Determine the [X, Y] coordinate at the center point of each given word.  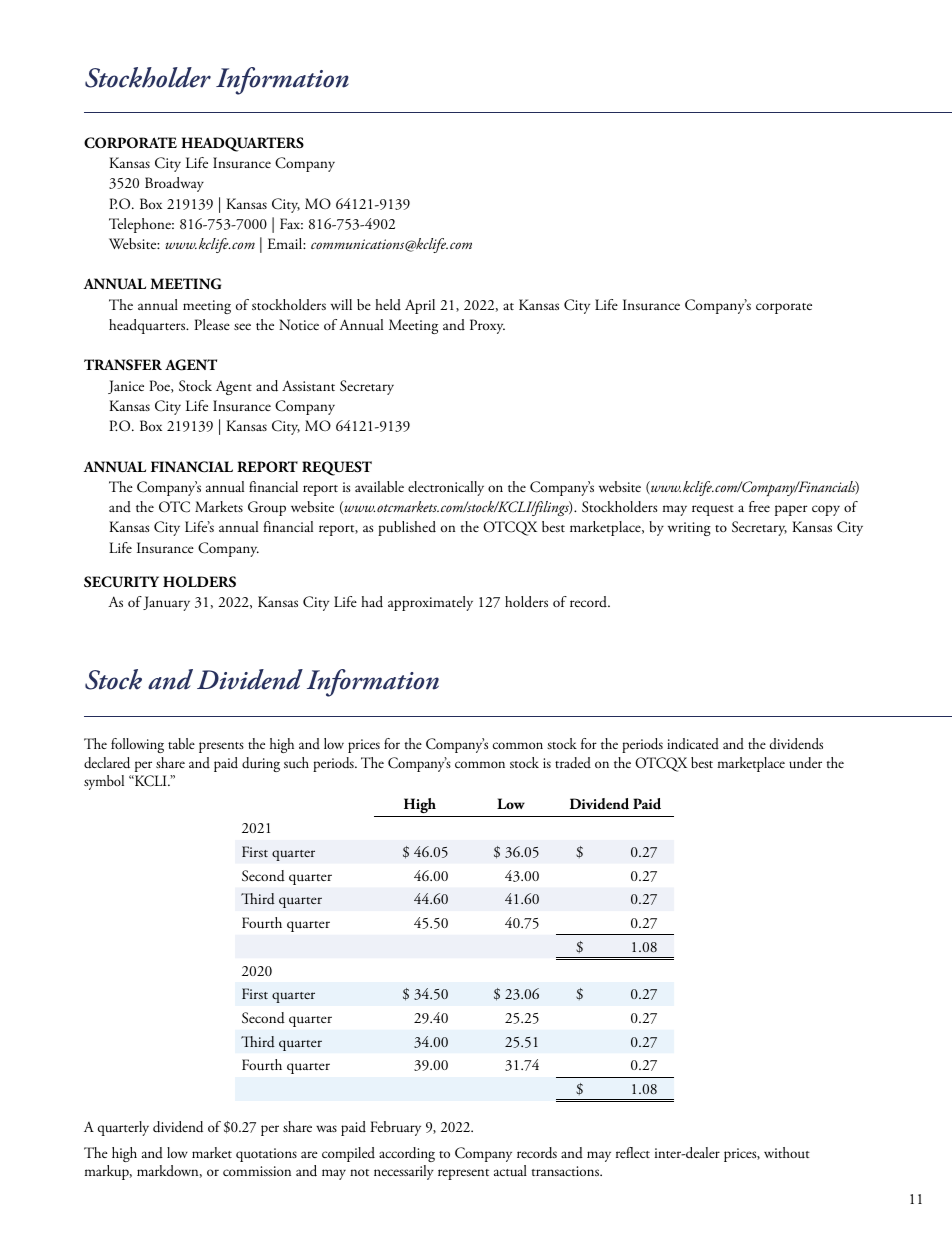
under [805, 763]
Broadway [174, 184]
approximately [430, 603]
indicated [693, 743]
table [181, 743]
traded [573, 763]
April [420, 306]
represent [463, 1174]
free [759, 506]
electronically [446, 488]
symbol [104, 782]
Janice [126, 387]
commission [257, 1171]
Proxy [487, 326]
